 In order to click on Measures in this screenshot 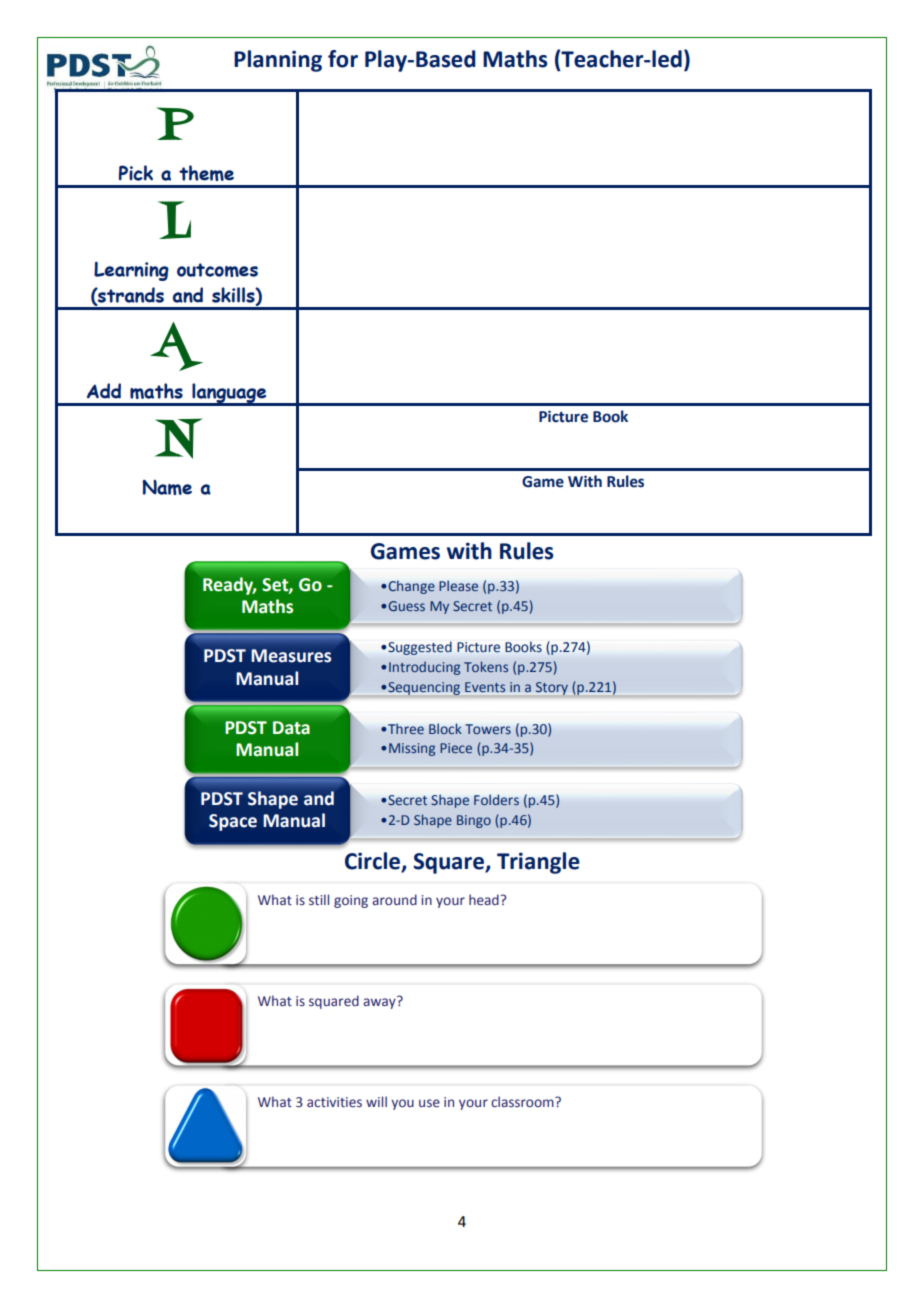, I will do `click(291, 656)`.
